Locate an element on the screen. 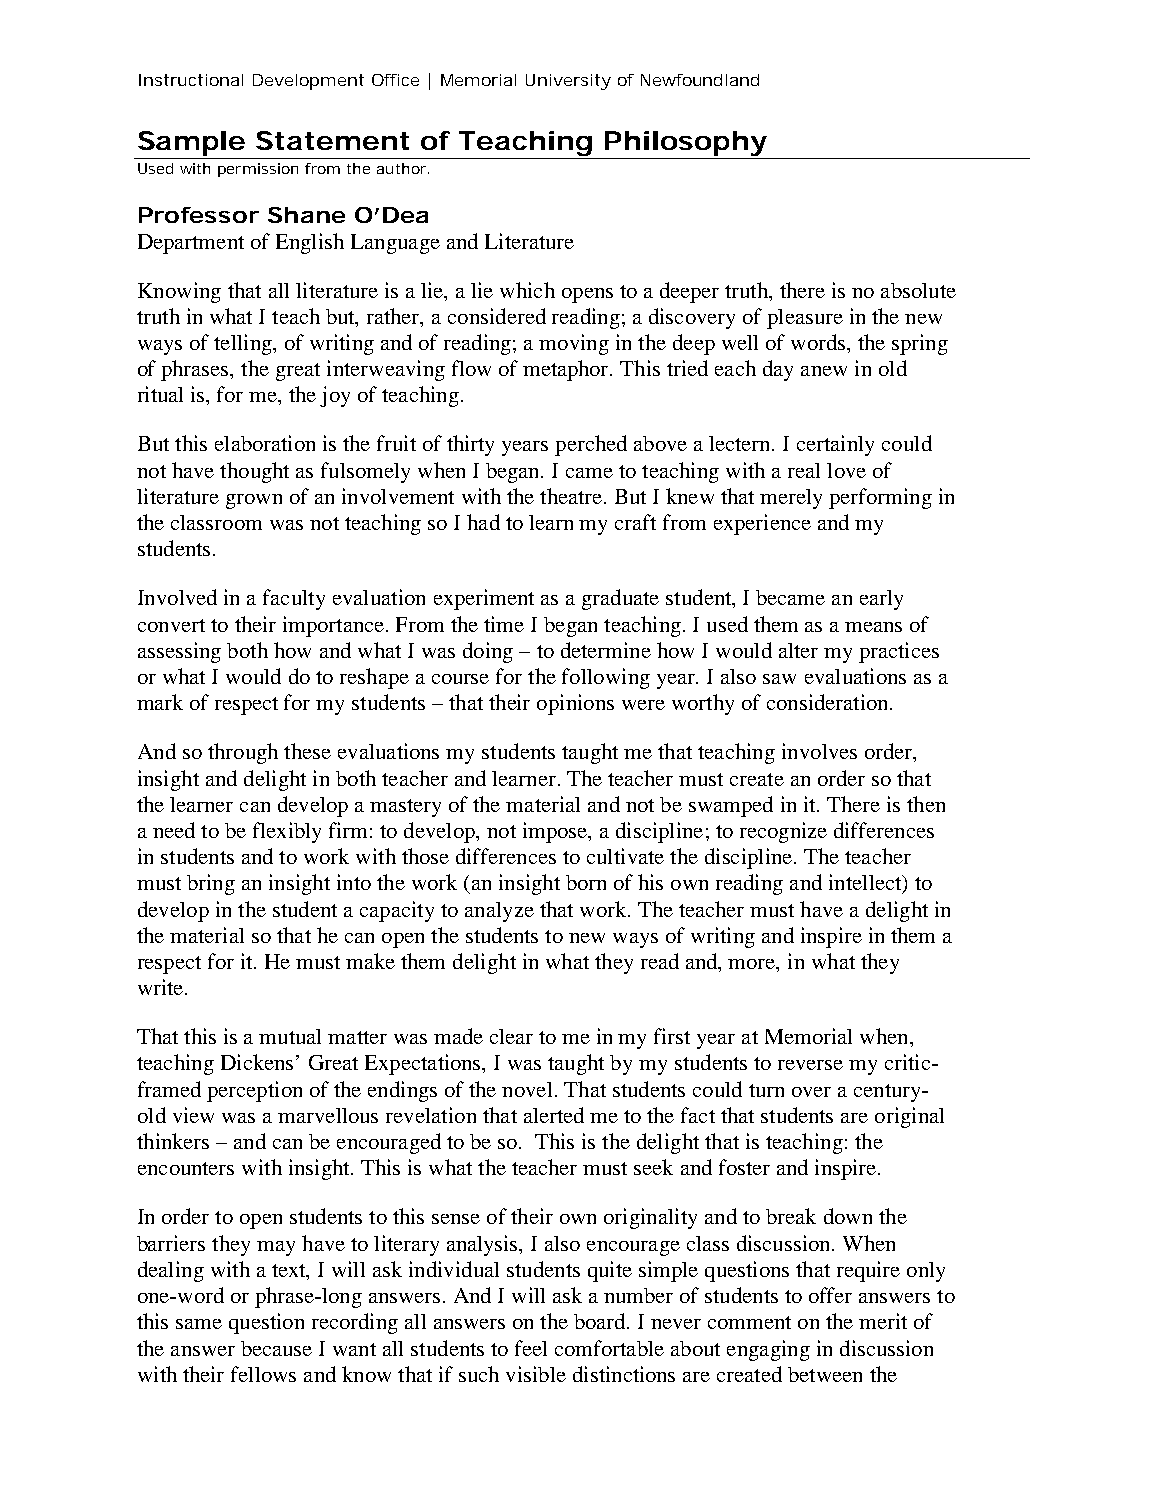  permission is located at coordinates (258, 170).
